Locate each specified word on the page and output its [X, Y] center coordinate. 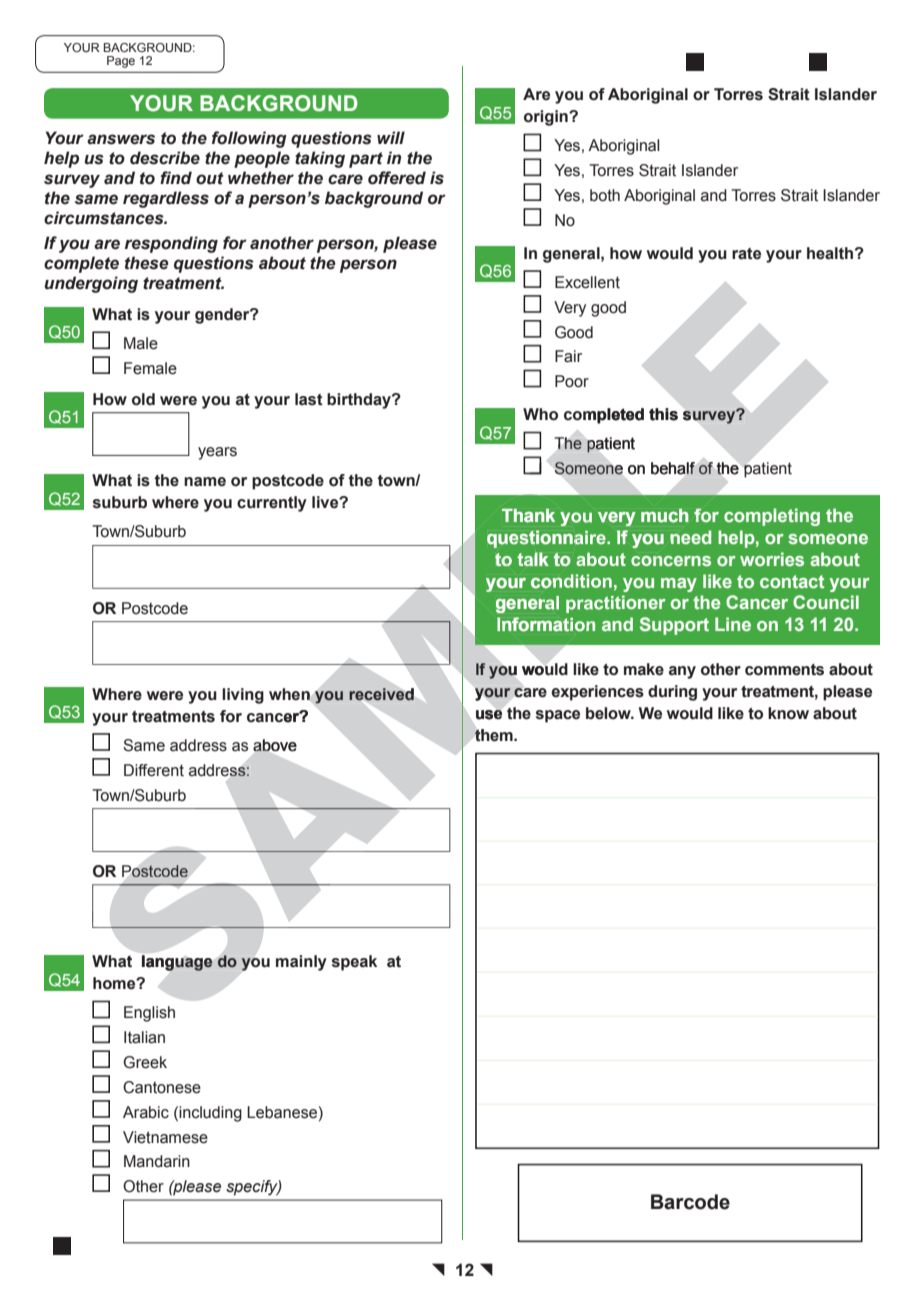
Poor [572, 381]
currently [272, 504]
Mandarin [157, 1161]
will [391, 137]
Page [121, 62]
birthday [360, 401]
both [605, 195]
